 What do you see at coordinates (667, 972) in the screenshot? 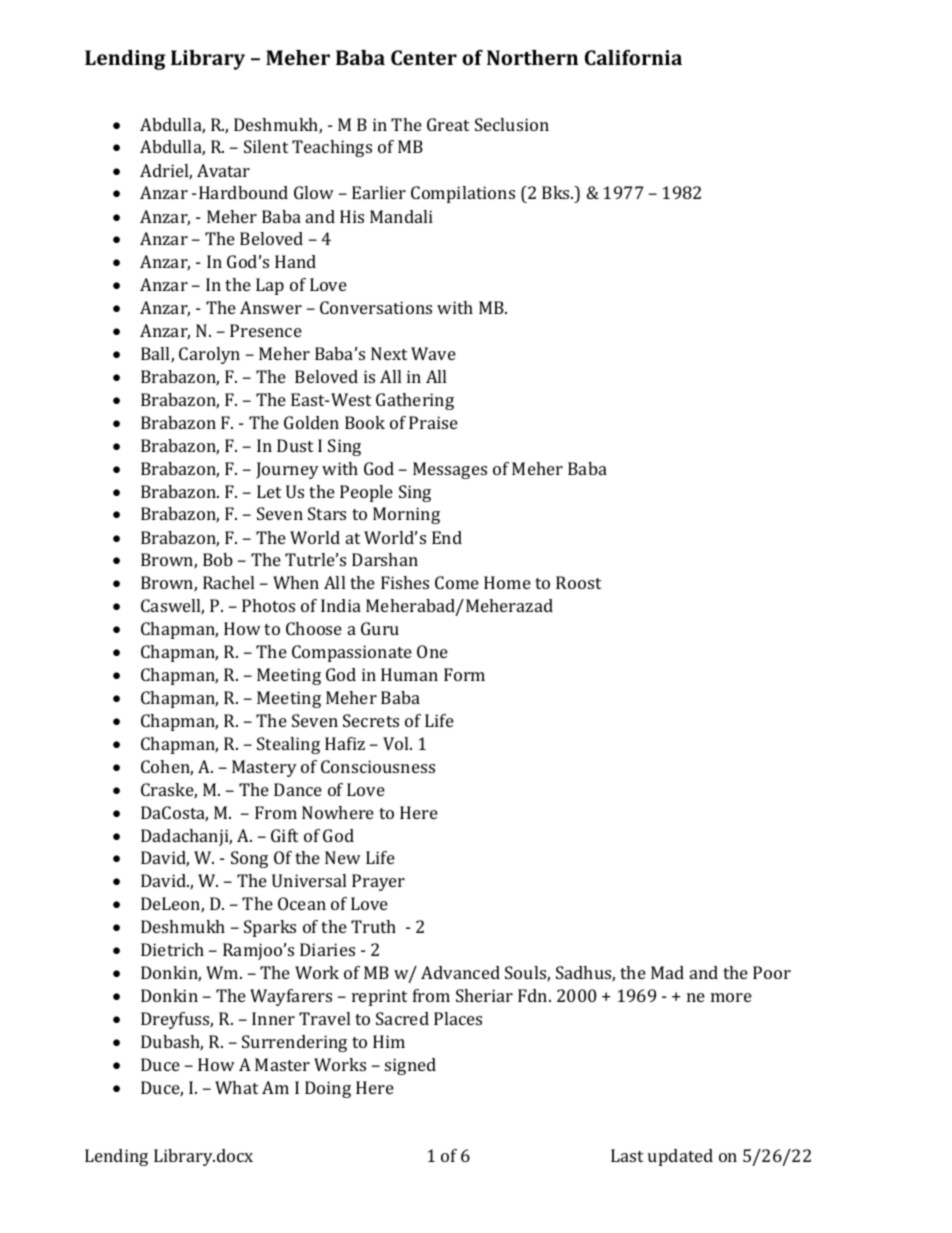
I see `Mad` at bounding box center [667, 972].
